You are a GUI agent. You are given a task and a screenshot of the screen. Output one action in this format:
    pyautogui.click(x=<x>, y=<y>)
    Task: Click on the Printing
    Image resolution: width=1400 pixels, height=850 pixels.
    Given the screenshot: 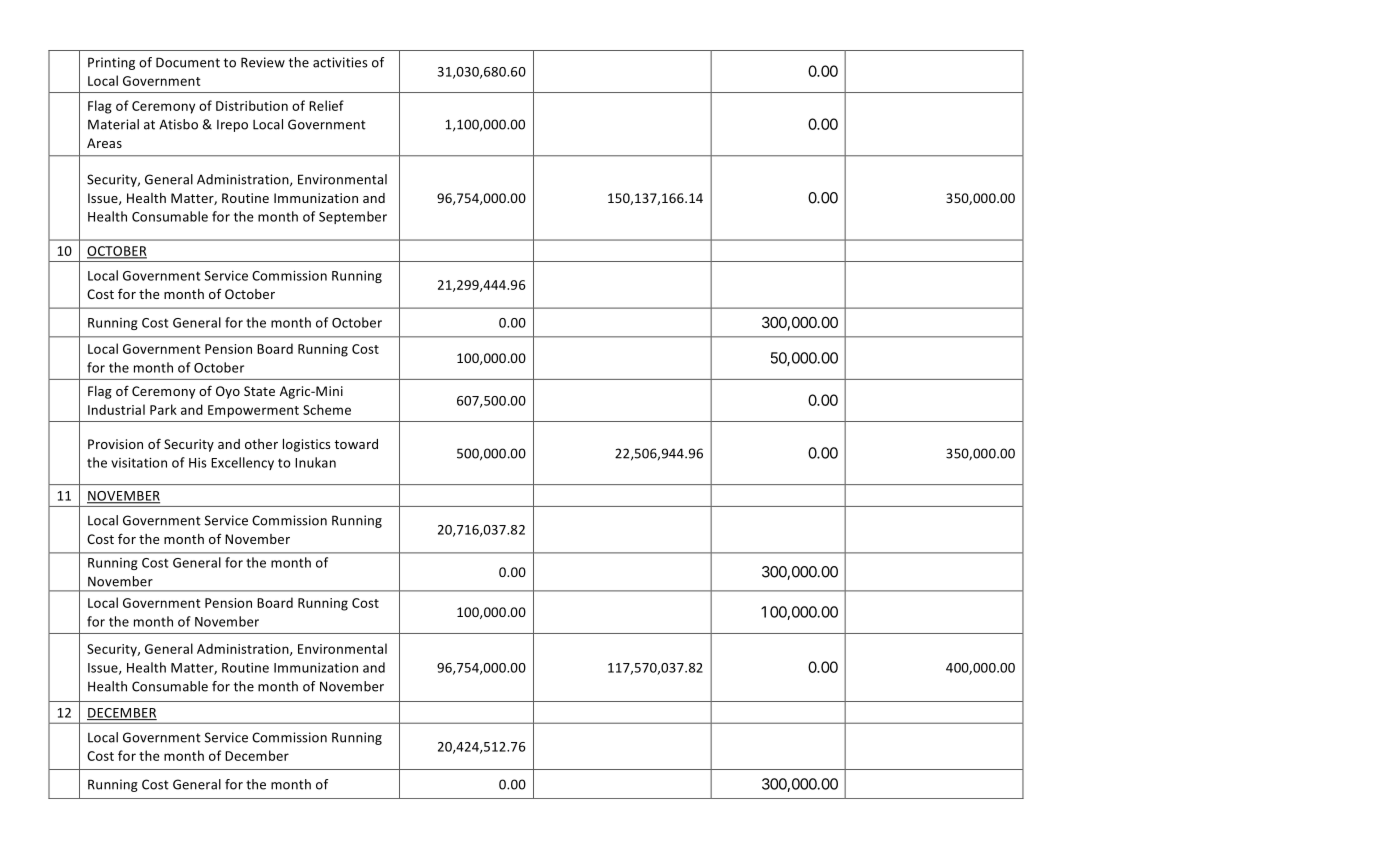 What is the action you would take?
    pyautogui.click(x=111, y=63)
